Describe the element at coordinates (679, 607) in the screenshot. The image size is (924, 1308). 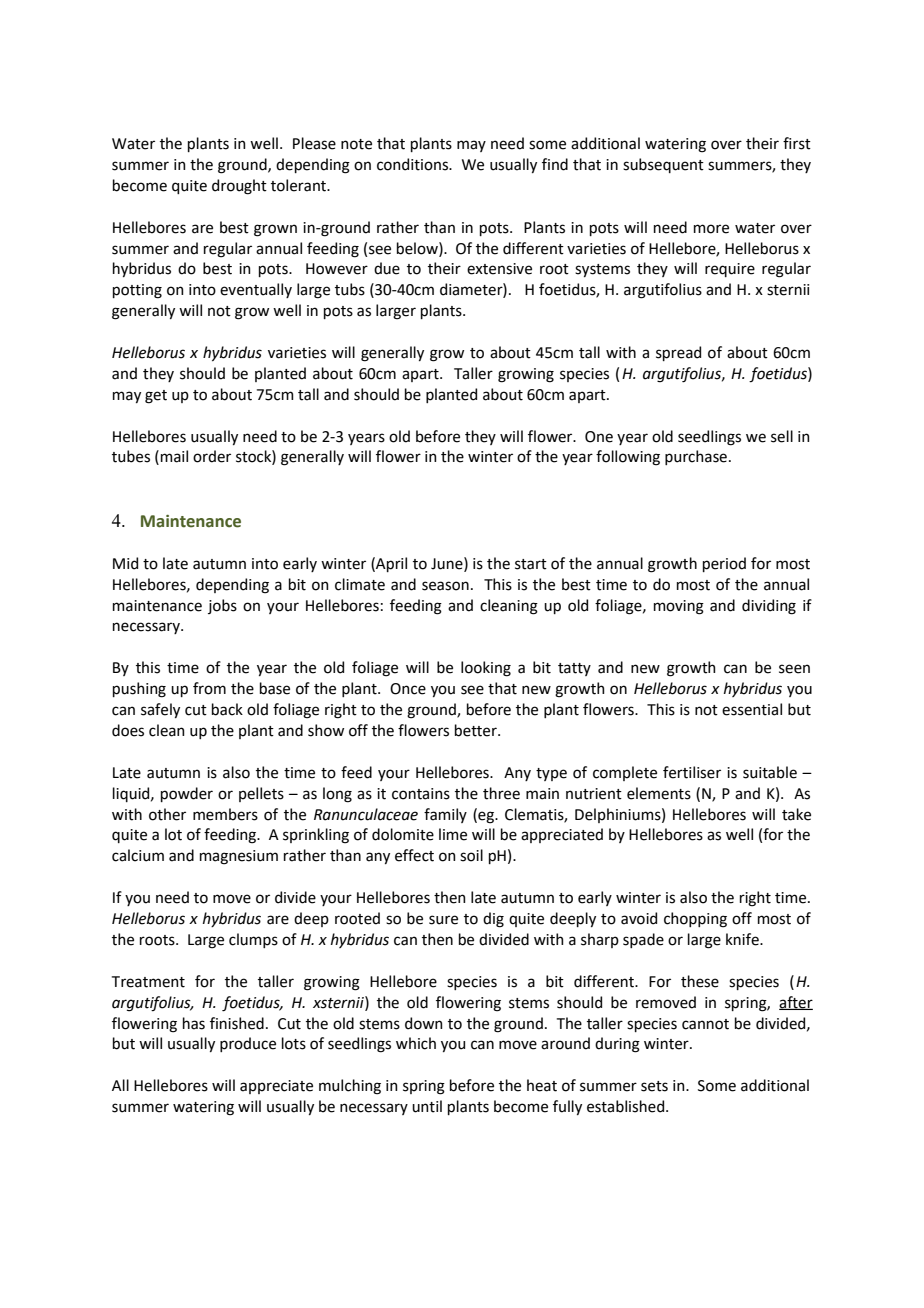
I see `moving` at that location.
